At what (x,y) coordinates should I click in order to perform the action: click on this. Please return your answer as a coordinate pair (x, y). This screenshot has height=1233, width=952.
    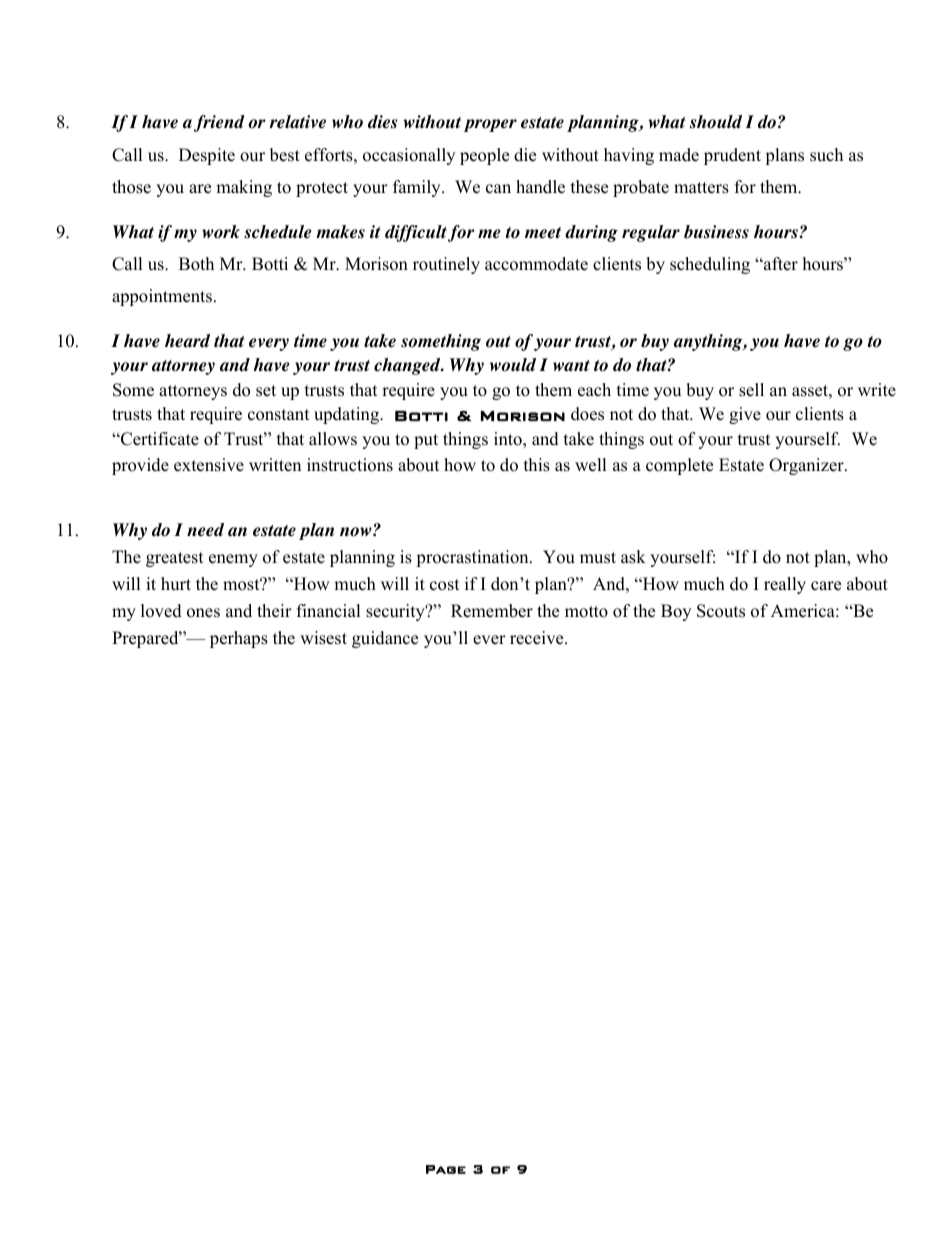
    Looking at the image, I should click on (537, 465).
